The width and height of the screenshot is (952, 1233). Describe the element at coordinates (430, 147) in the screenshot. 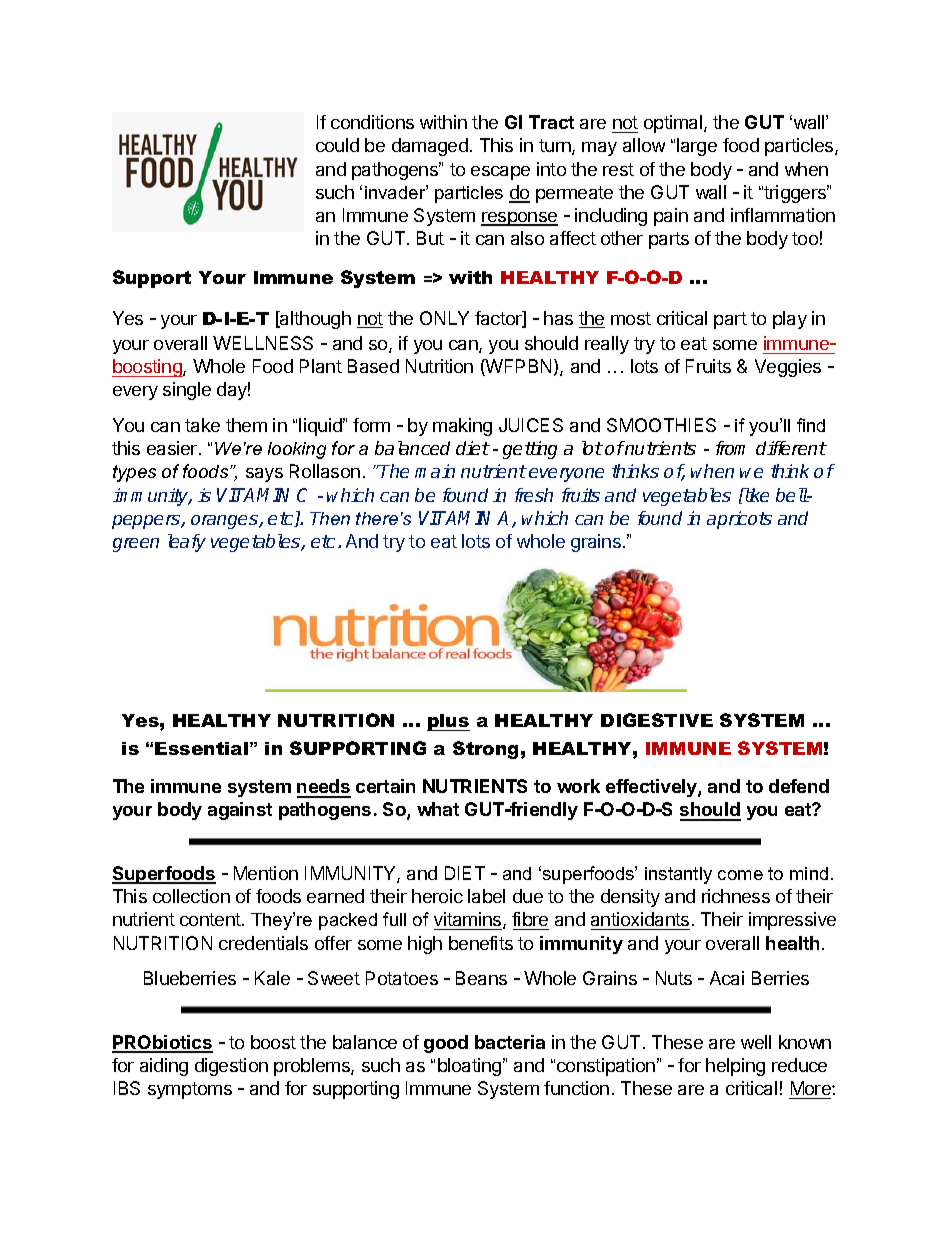

I see `damaged` at that location.
